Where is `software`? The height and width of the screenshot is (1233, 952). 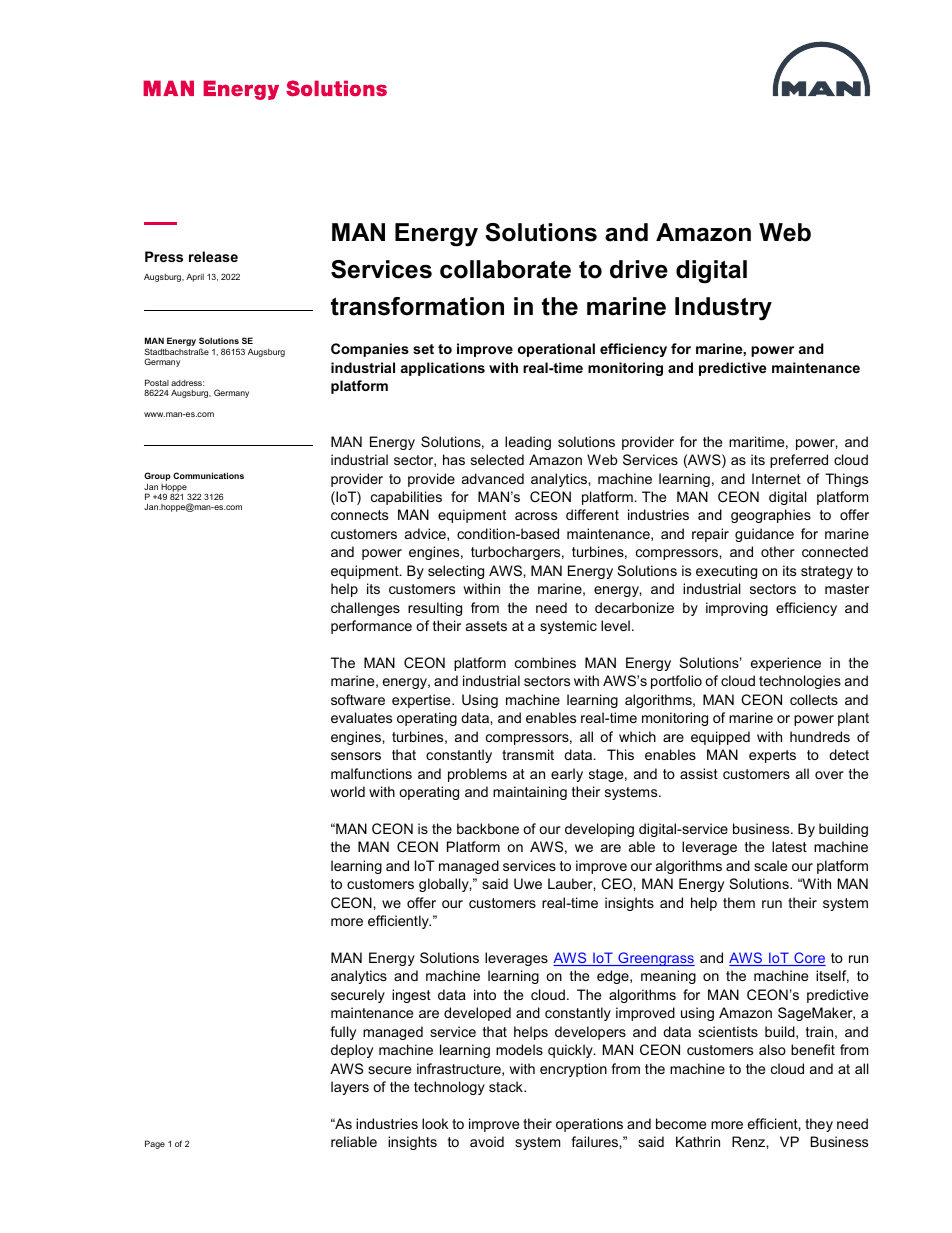
software is located at coordinates (358, 699).
